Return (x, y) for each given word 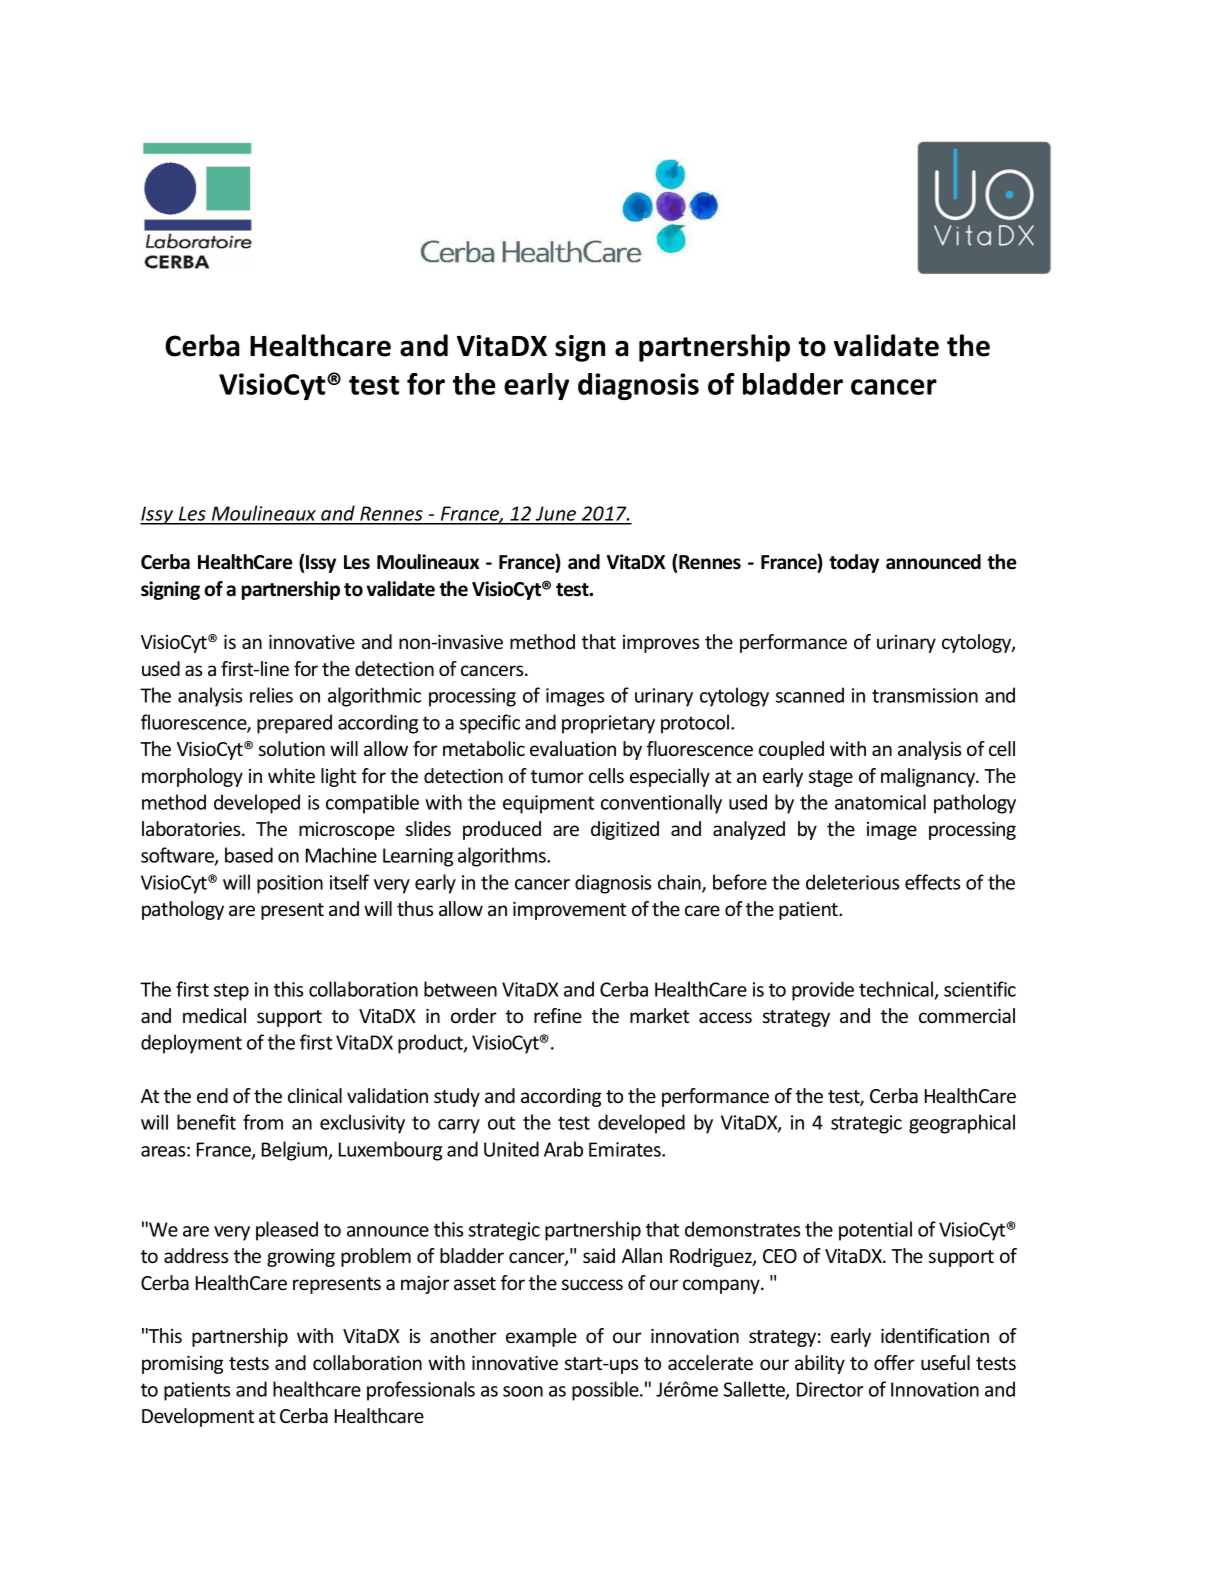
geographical (962, 1124)
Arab (563, 1149)
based (249, 855)
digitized (625, 830)
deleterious (852, 882)
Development (198, 1417)
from (263, 1122)
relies (271, 695)
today (854, 563)
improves (661, 644)
